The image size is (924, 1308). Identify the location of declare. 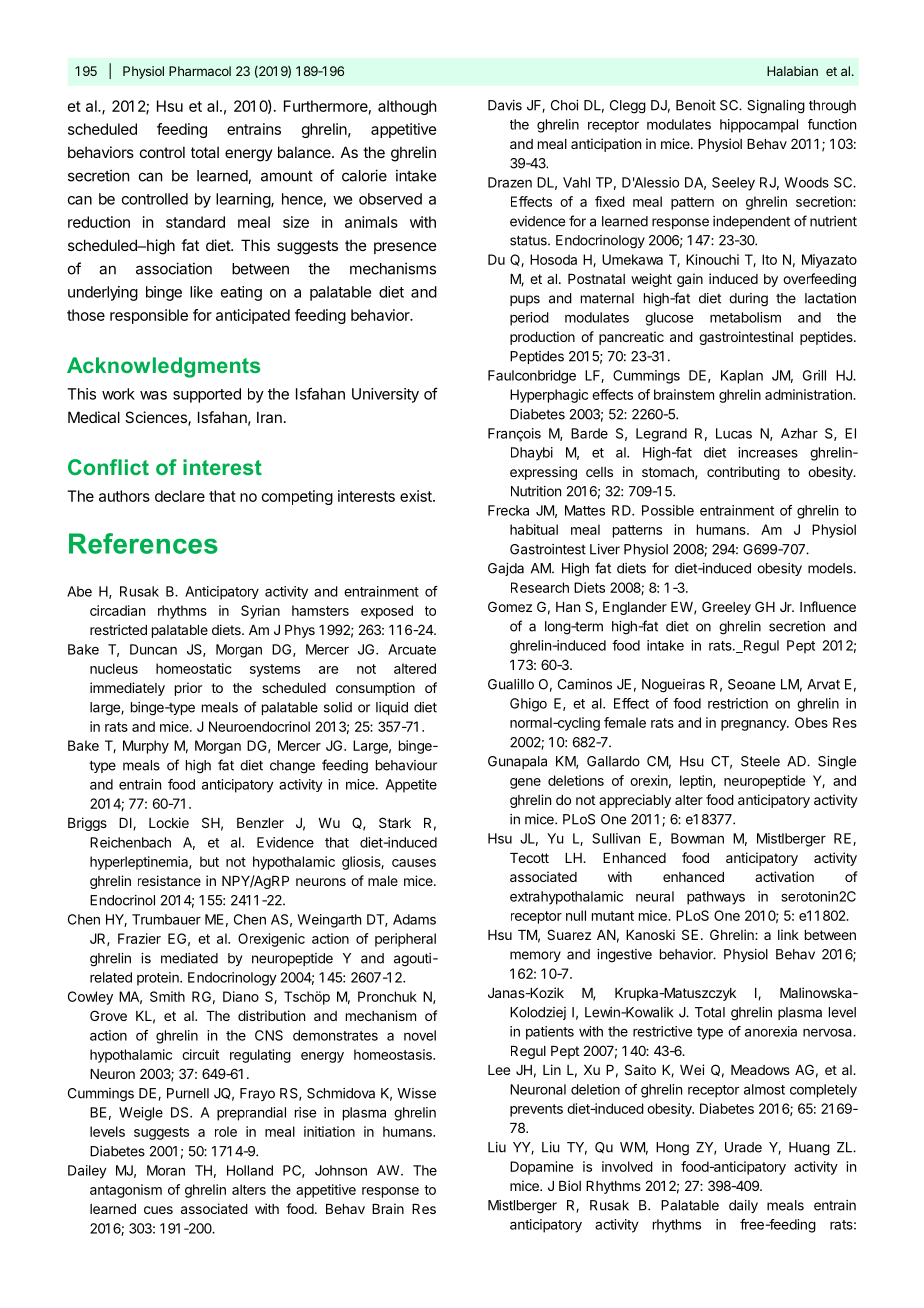
(180, 496).
